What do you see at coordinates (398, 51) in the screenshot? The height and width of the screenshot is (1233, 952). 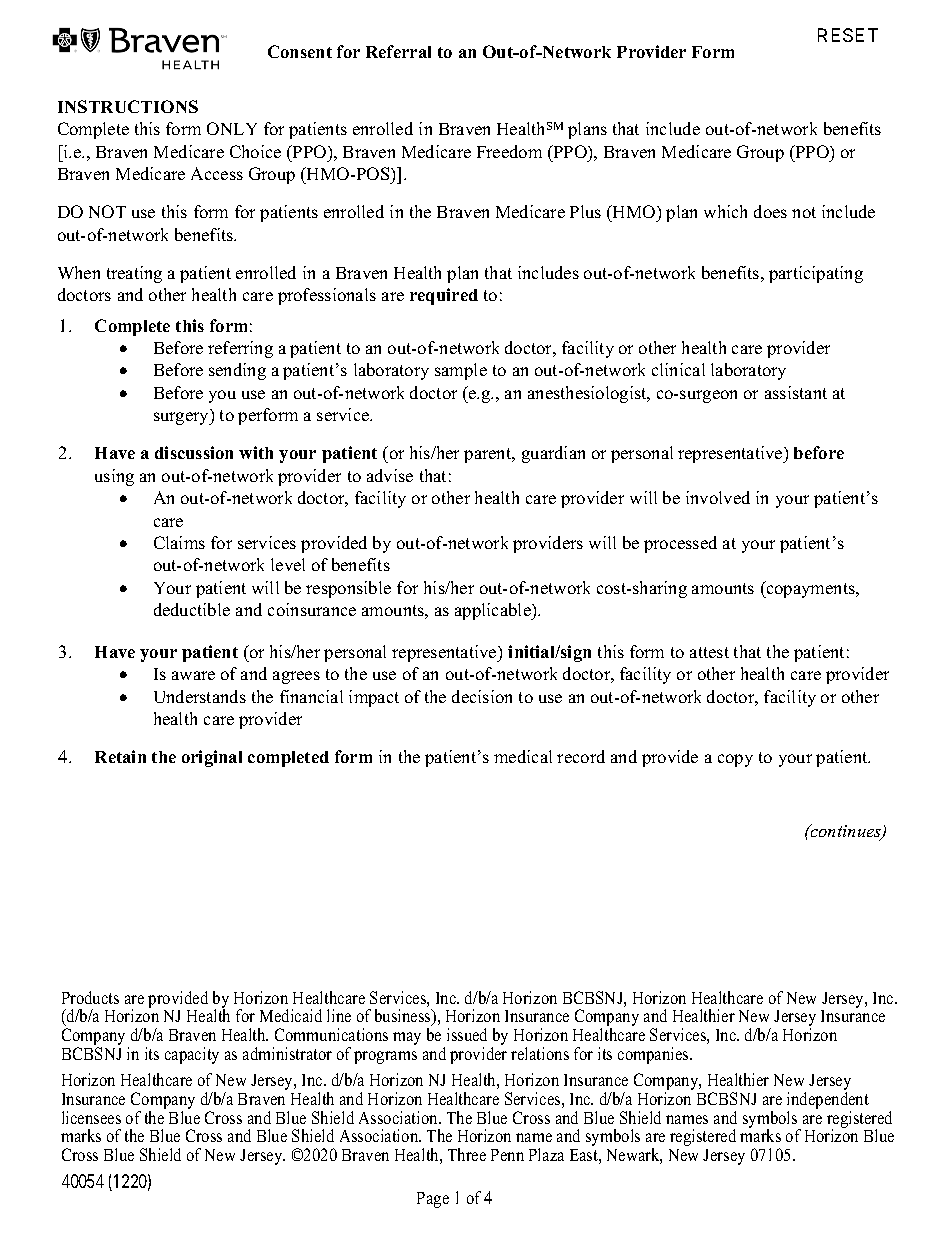 I see `Referral` at bounding box center [398, 51].
